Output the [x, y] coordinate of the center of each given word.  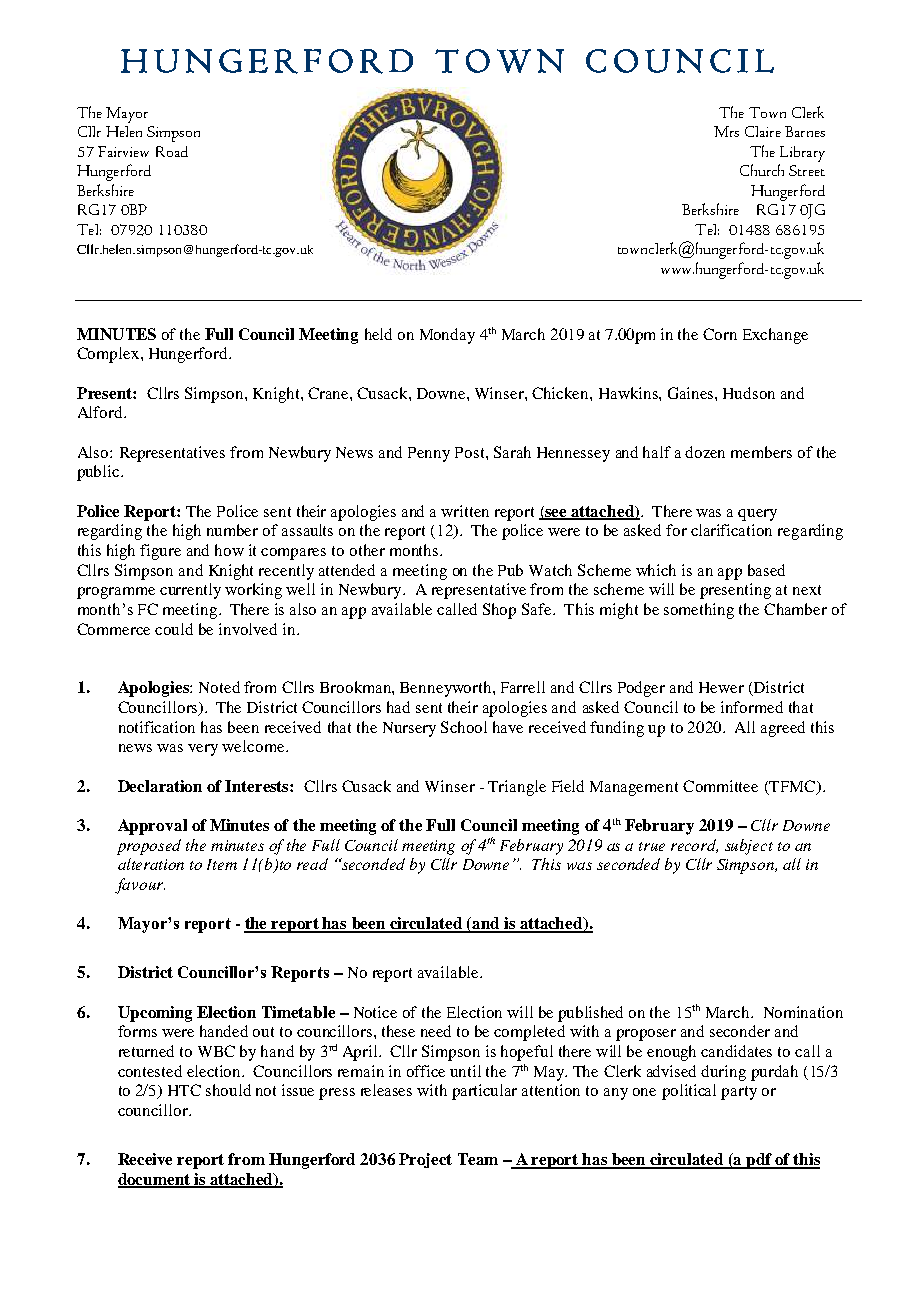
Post [471, 452]
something [699, 611]
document [155, 1180]
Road [172, 151]
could [174, 629]
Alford [101, 412]
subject [749, 847]
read [312, 864]
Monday [447, 336]
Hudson [749, 393]
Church [762, 170]
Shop [499, 611]
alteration [151, 864]
